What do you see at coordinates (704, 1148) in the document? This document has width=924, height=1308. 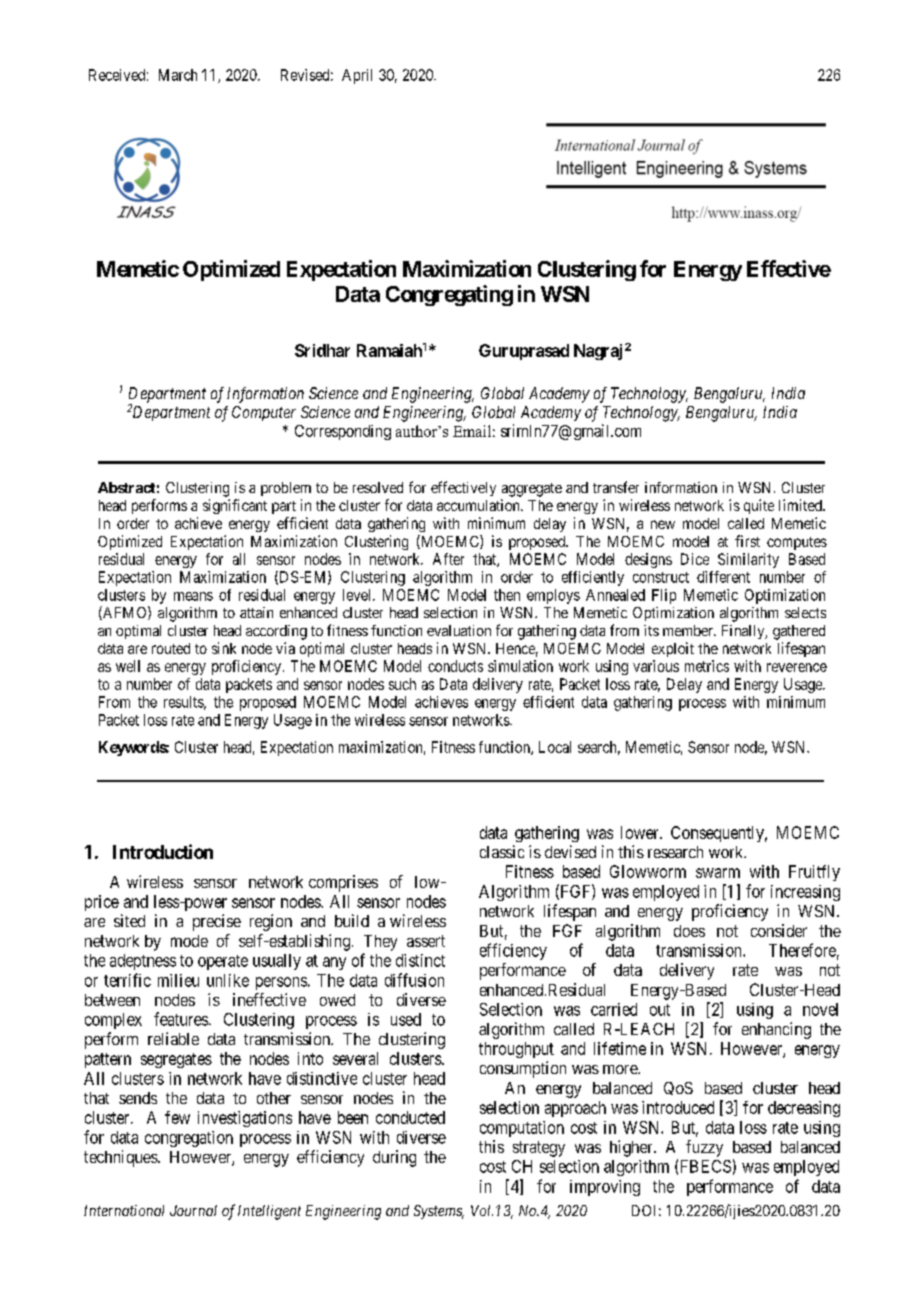 I see `fuzzy` at bounding box center [704, 1148].
